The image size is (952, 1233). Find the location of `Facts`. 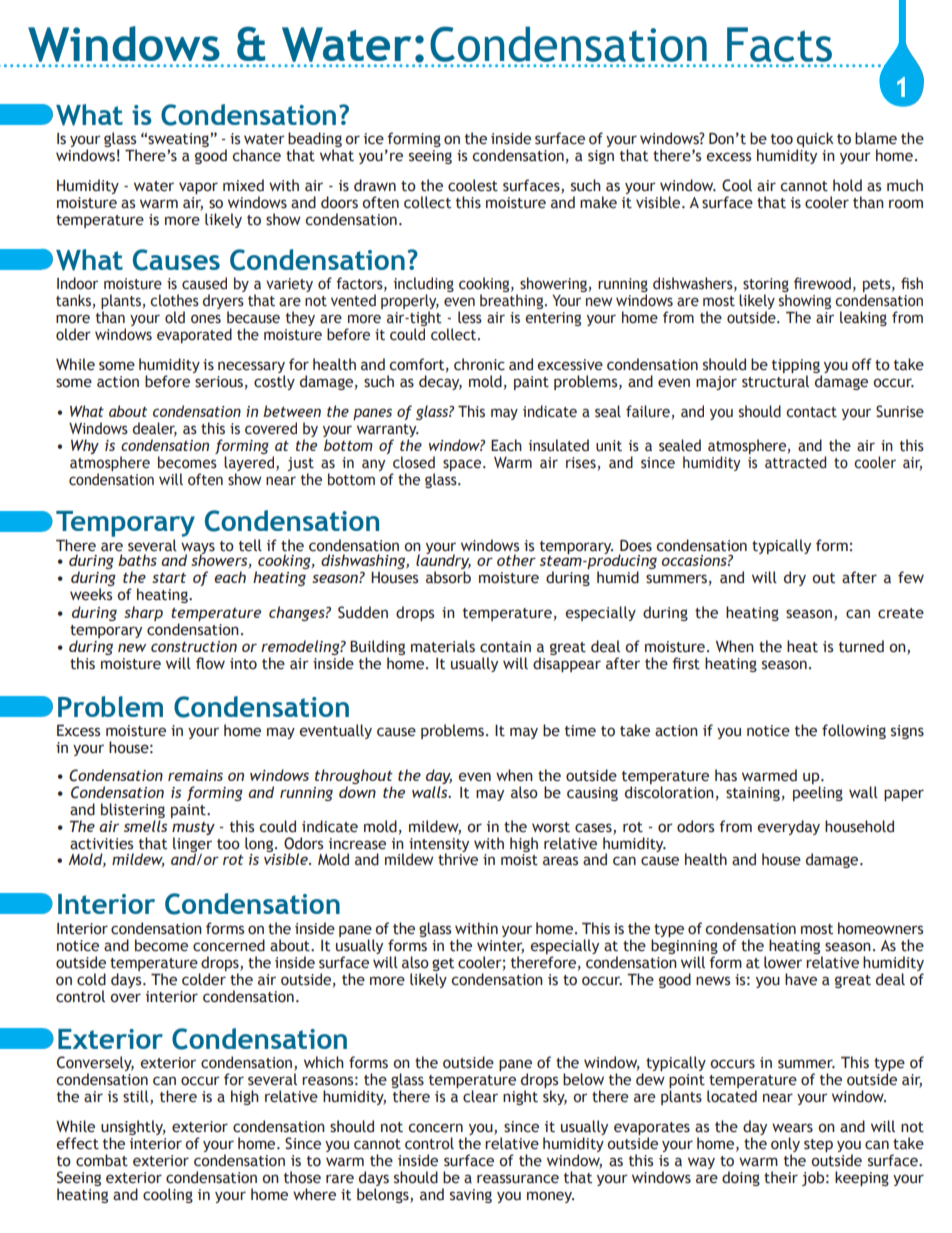

Facts is located at coordinates (779, 44).
